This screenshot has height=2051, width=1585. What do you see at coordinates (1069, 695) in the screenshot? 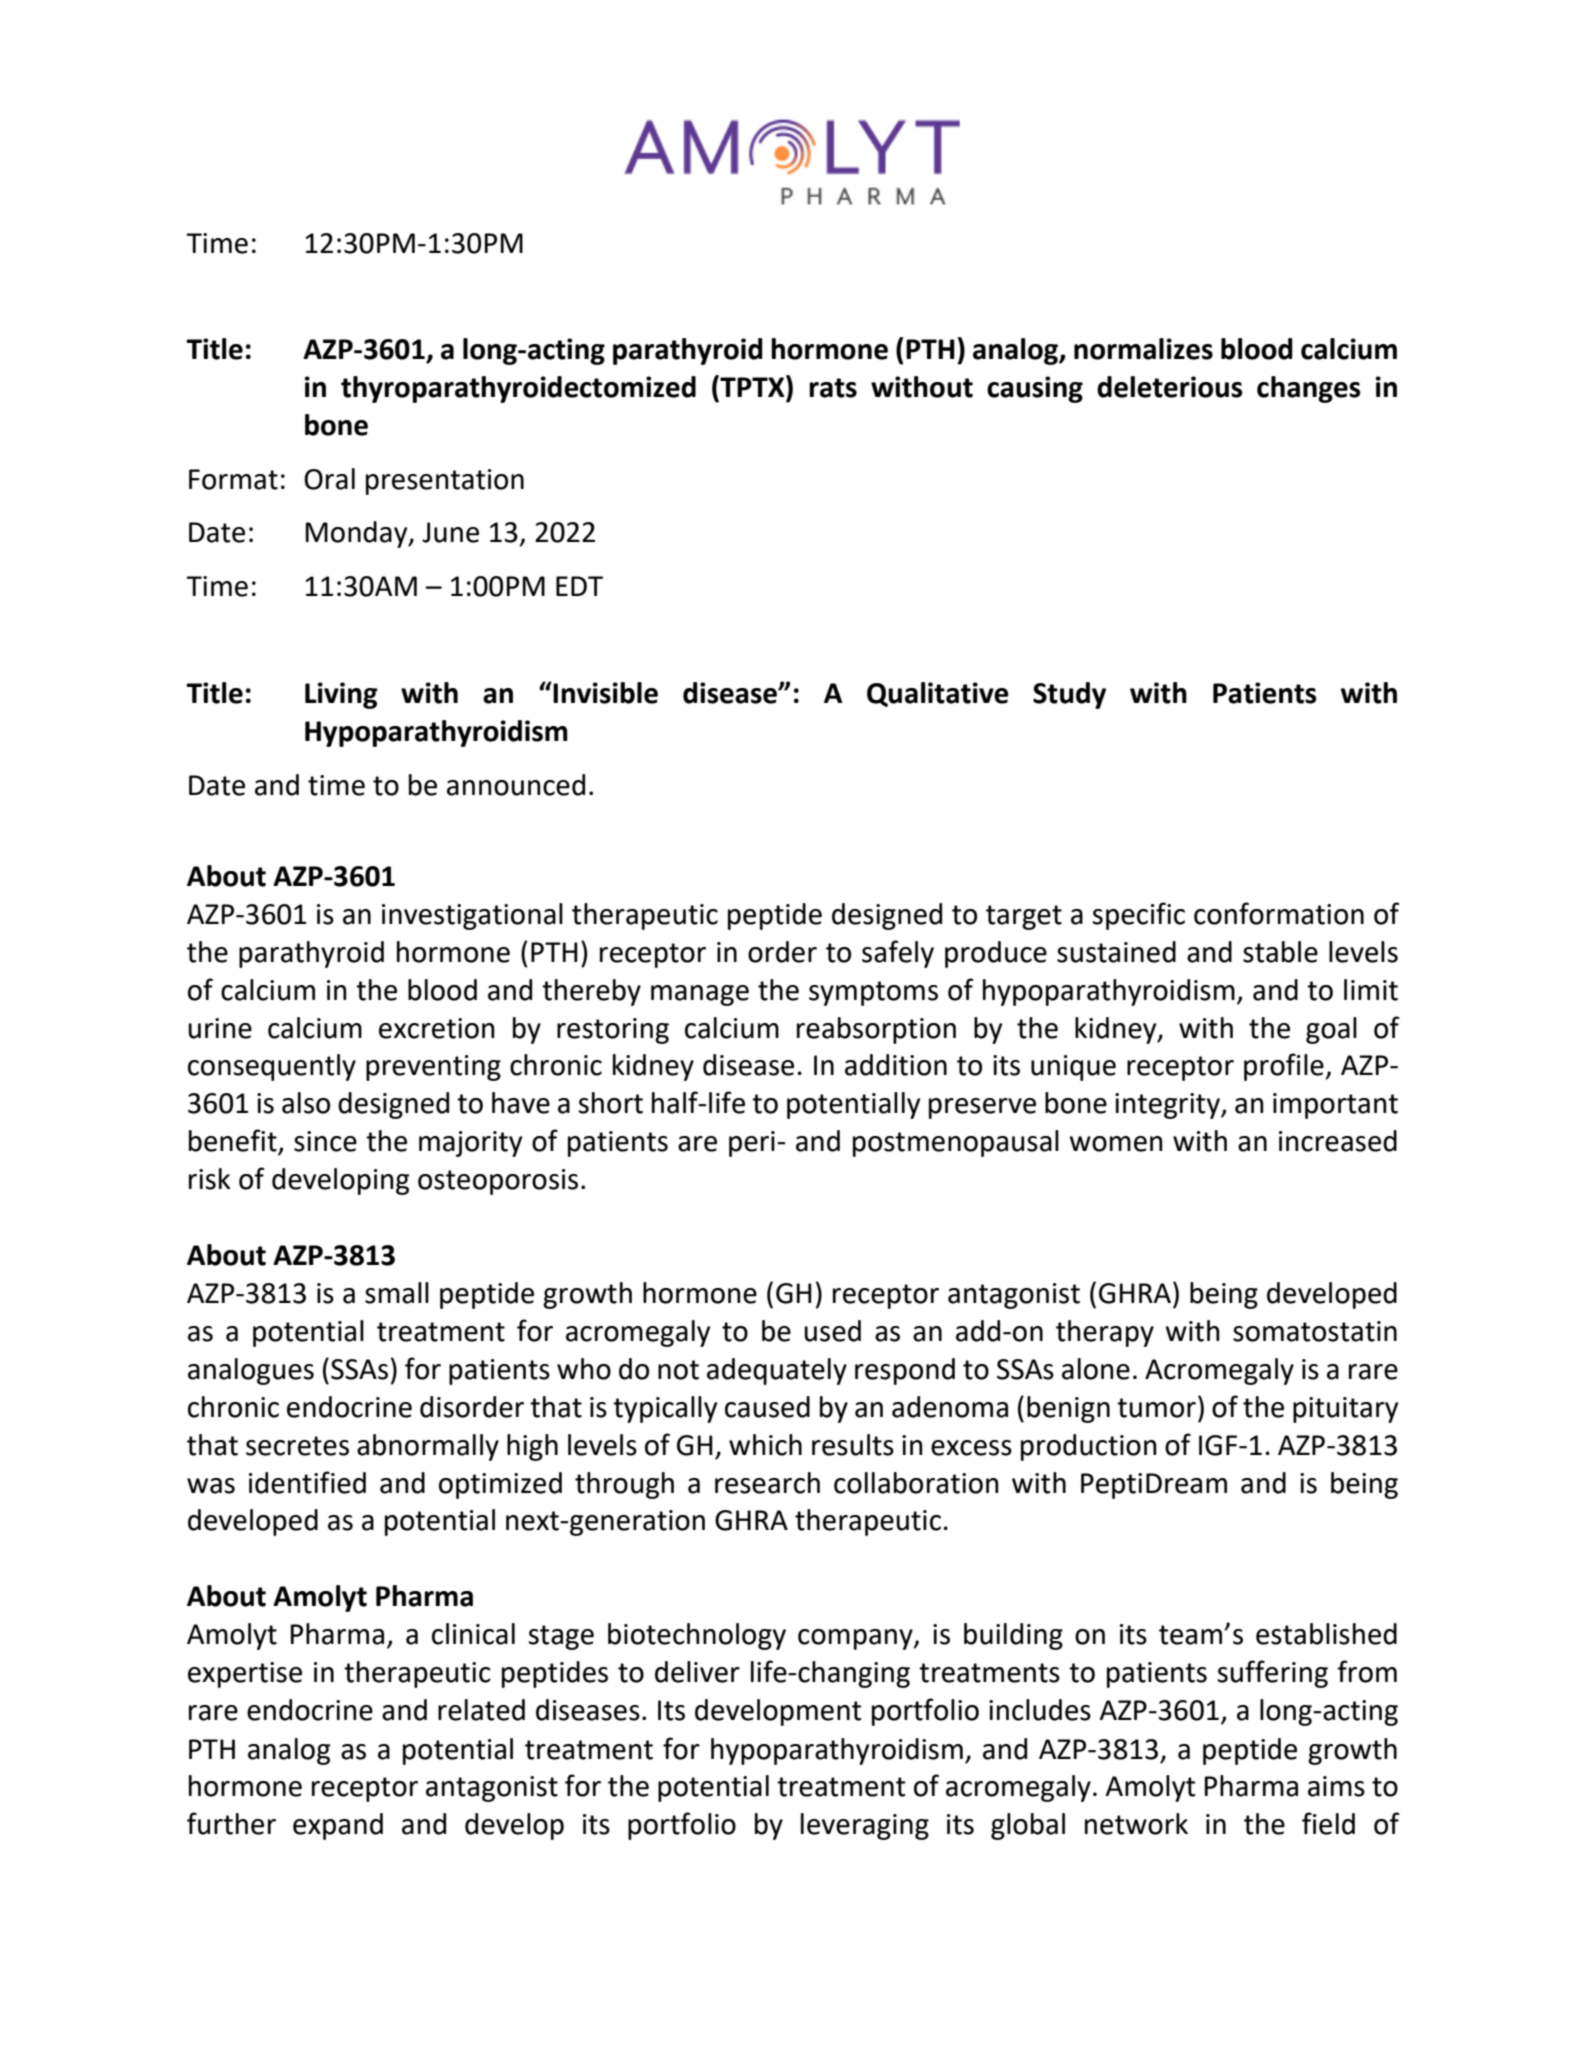
I see `Study` at bounding box center [1069, 695].
